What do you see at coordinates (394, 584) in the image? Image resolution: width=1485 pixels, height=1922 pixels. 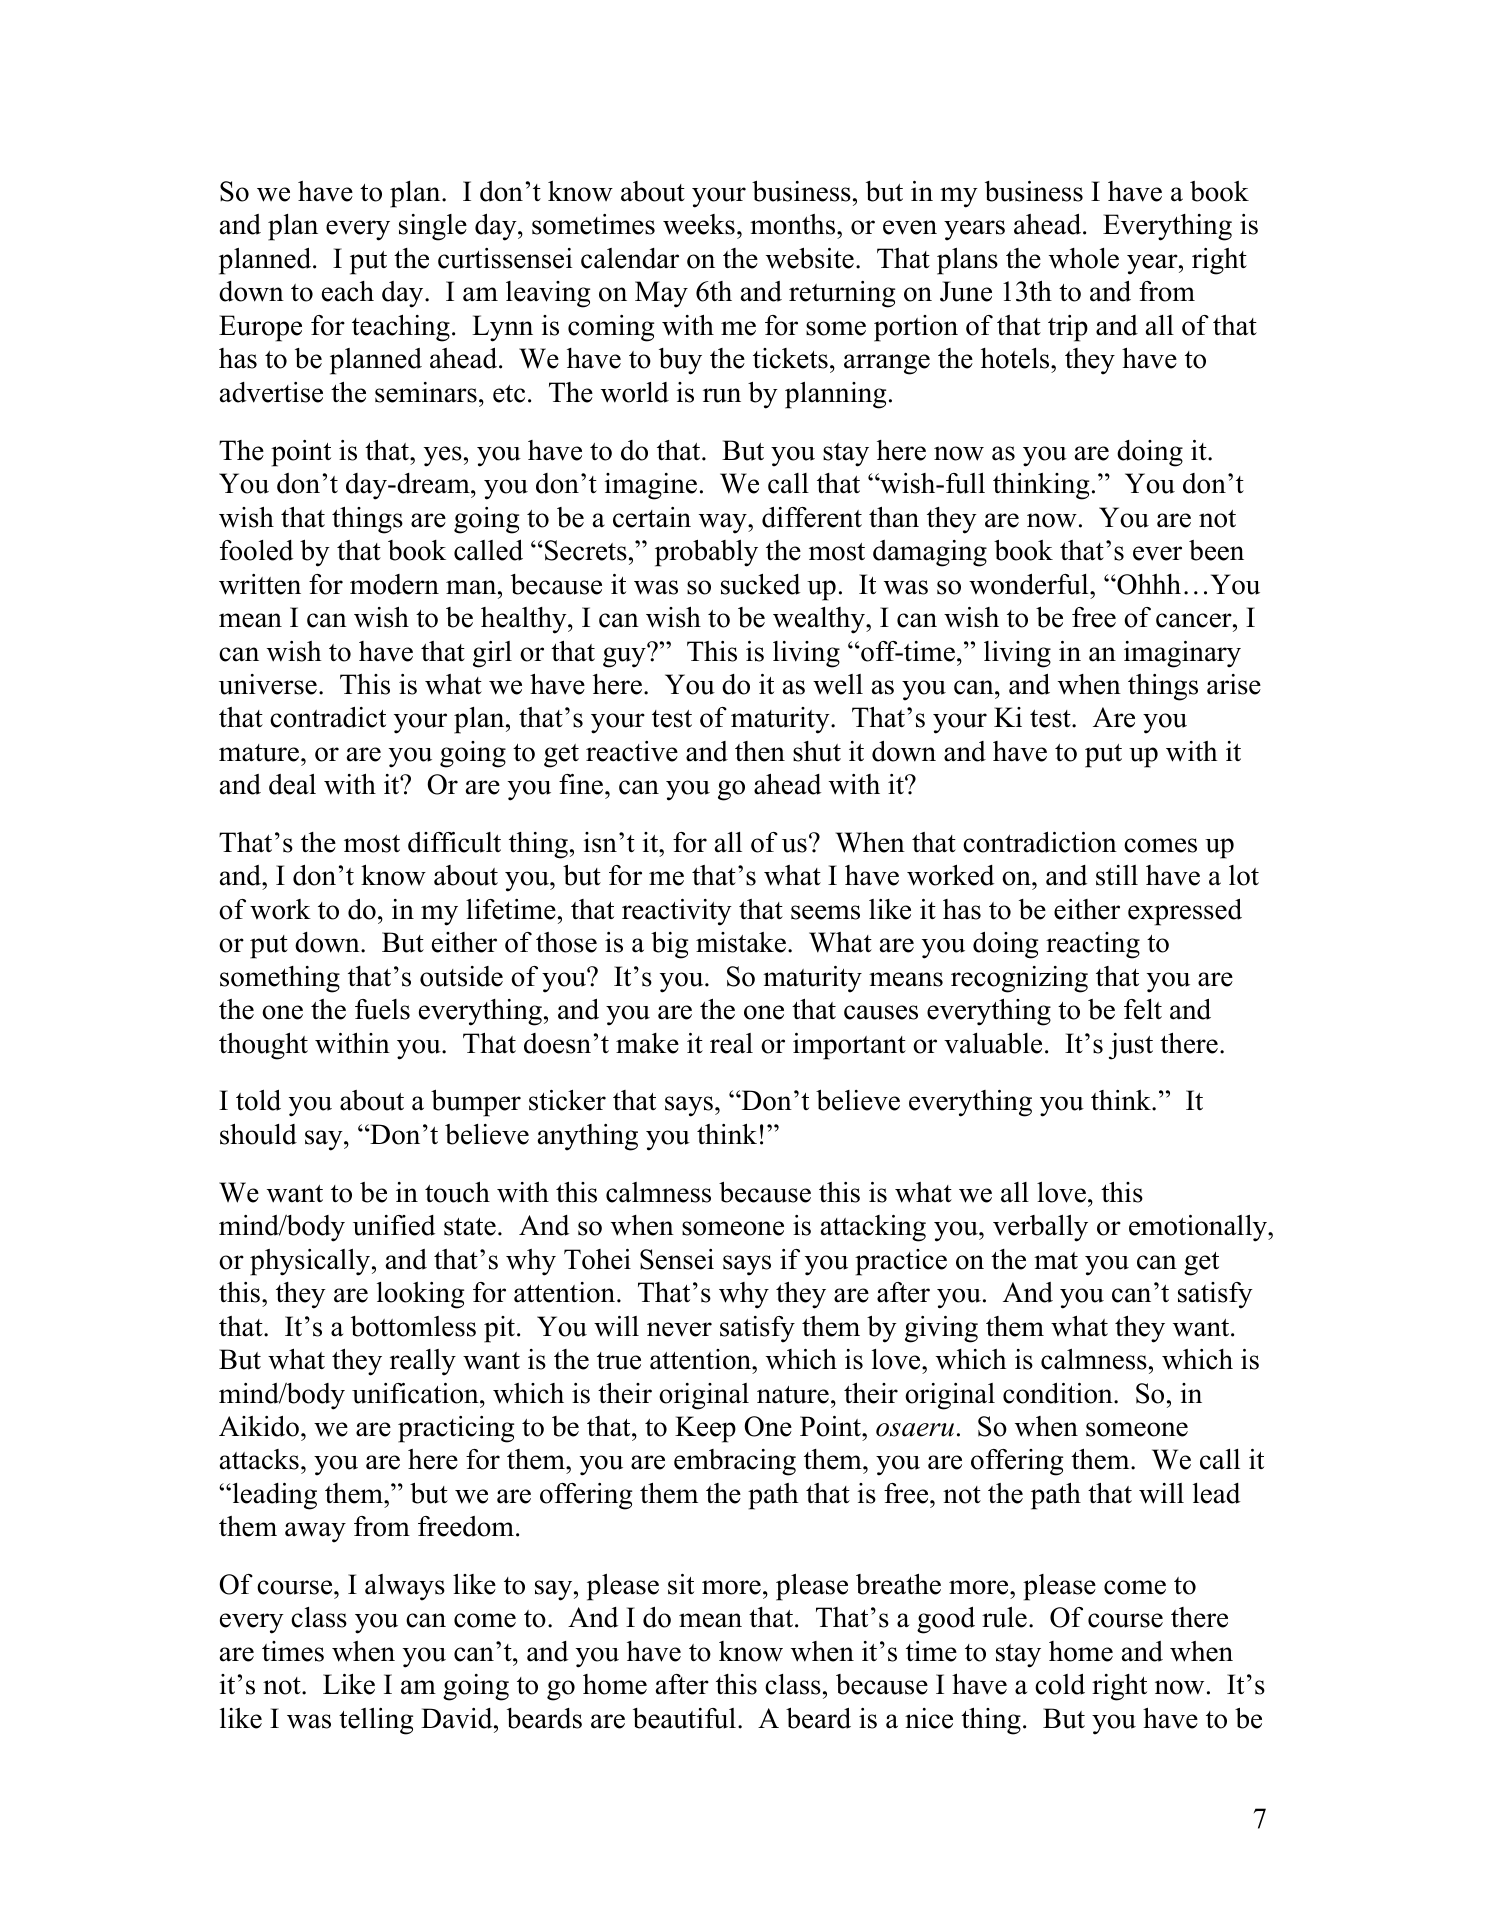 I see `modern` at bounding box center [394, 584].
